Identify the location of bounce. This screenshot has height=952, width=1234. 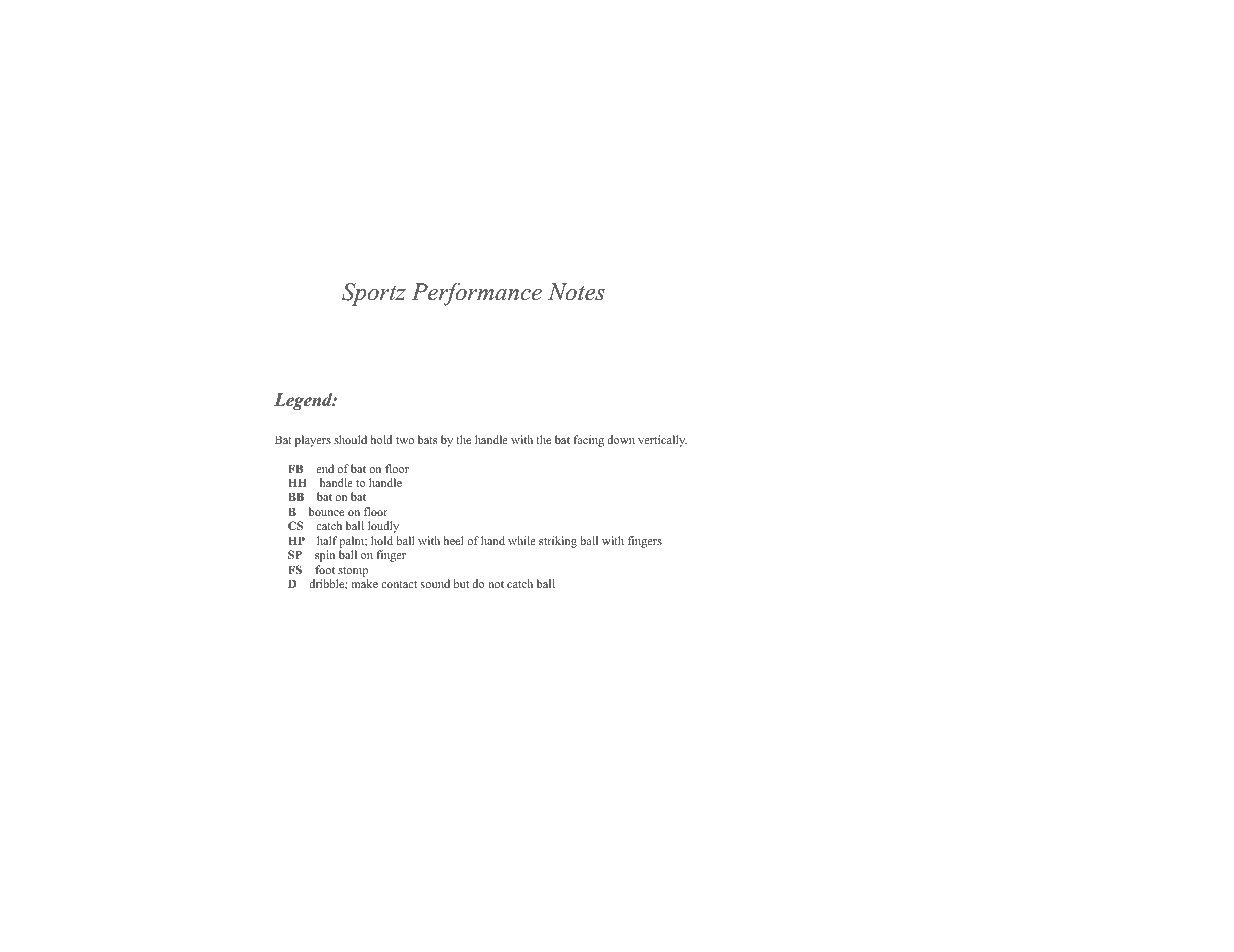
(326, 511).
